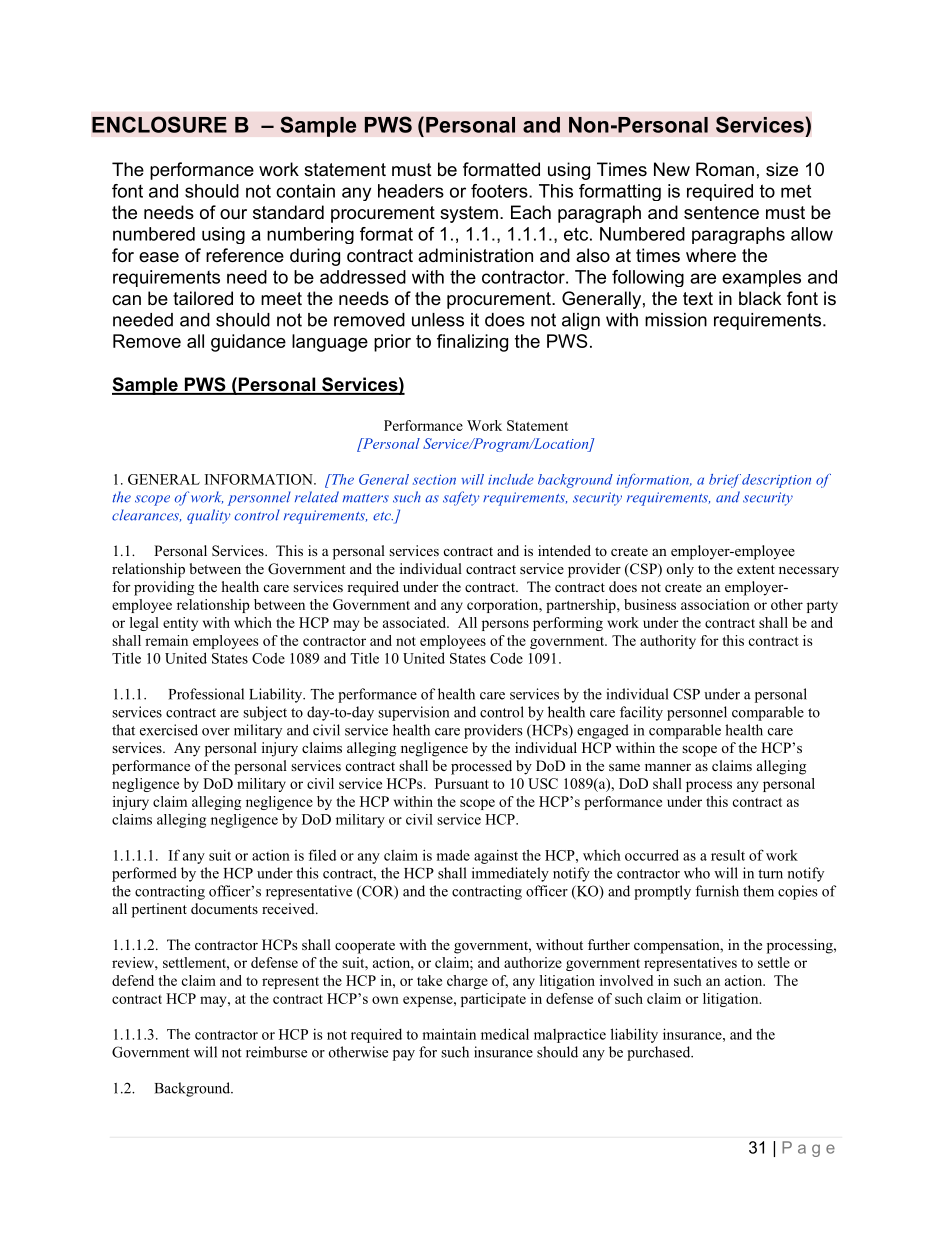 The image size is (952, 1233). I want to click on performed, so click(144, 874).
